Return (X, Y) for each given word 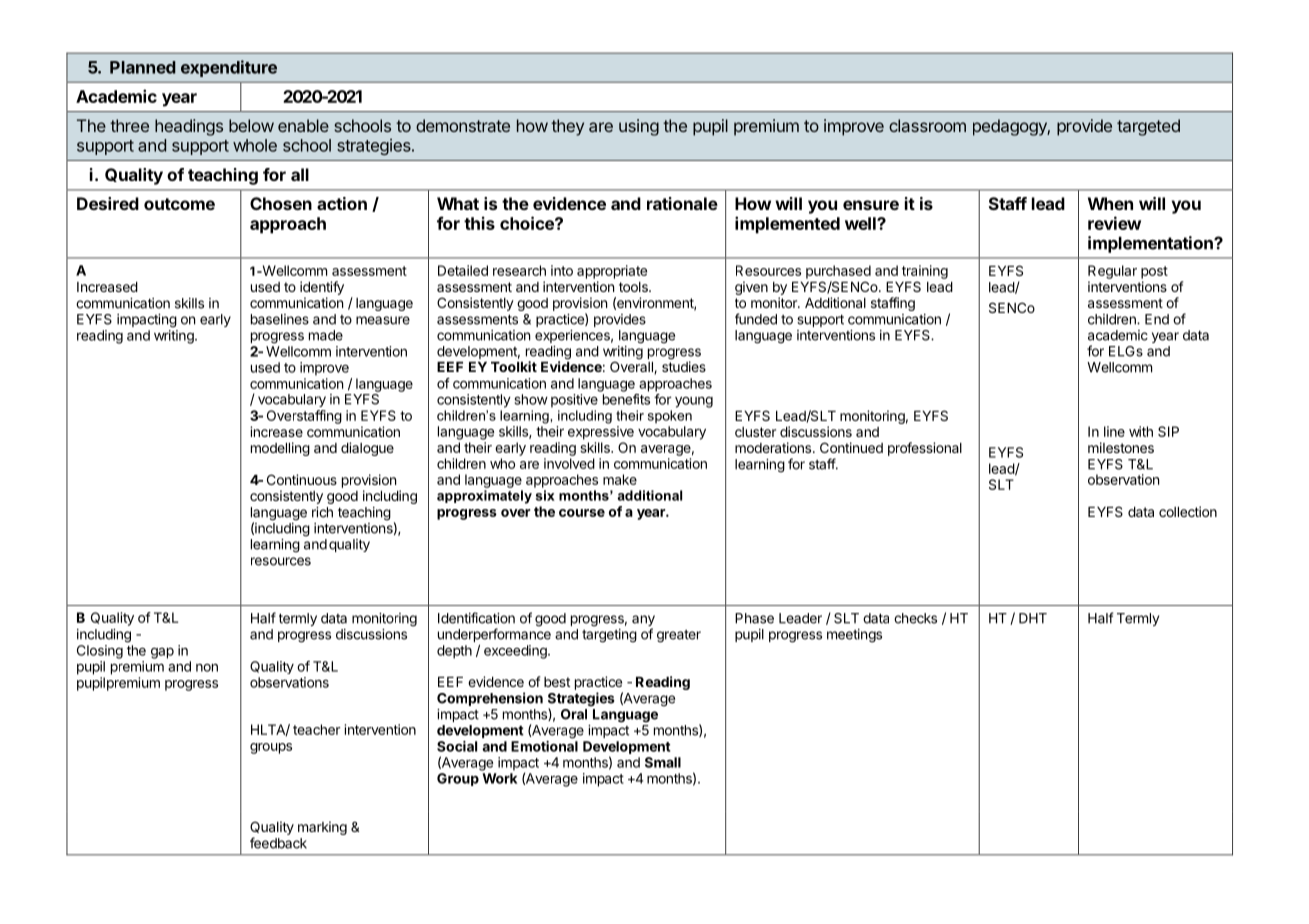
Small (663, 762)
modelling (280, 449)
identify (322, 288)
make (620, 479)
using (639, 127)
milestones (1121, 447)
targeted (1148, 127)
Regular (1112, 272)
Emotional (544, 746)
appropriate (612, 272)
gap (162, 653)
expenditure (229, 68)
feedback (278, 843)
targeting (609, 636)
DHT (1033, 618)
